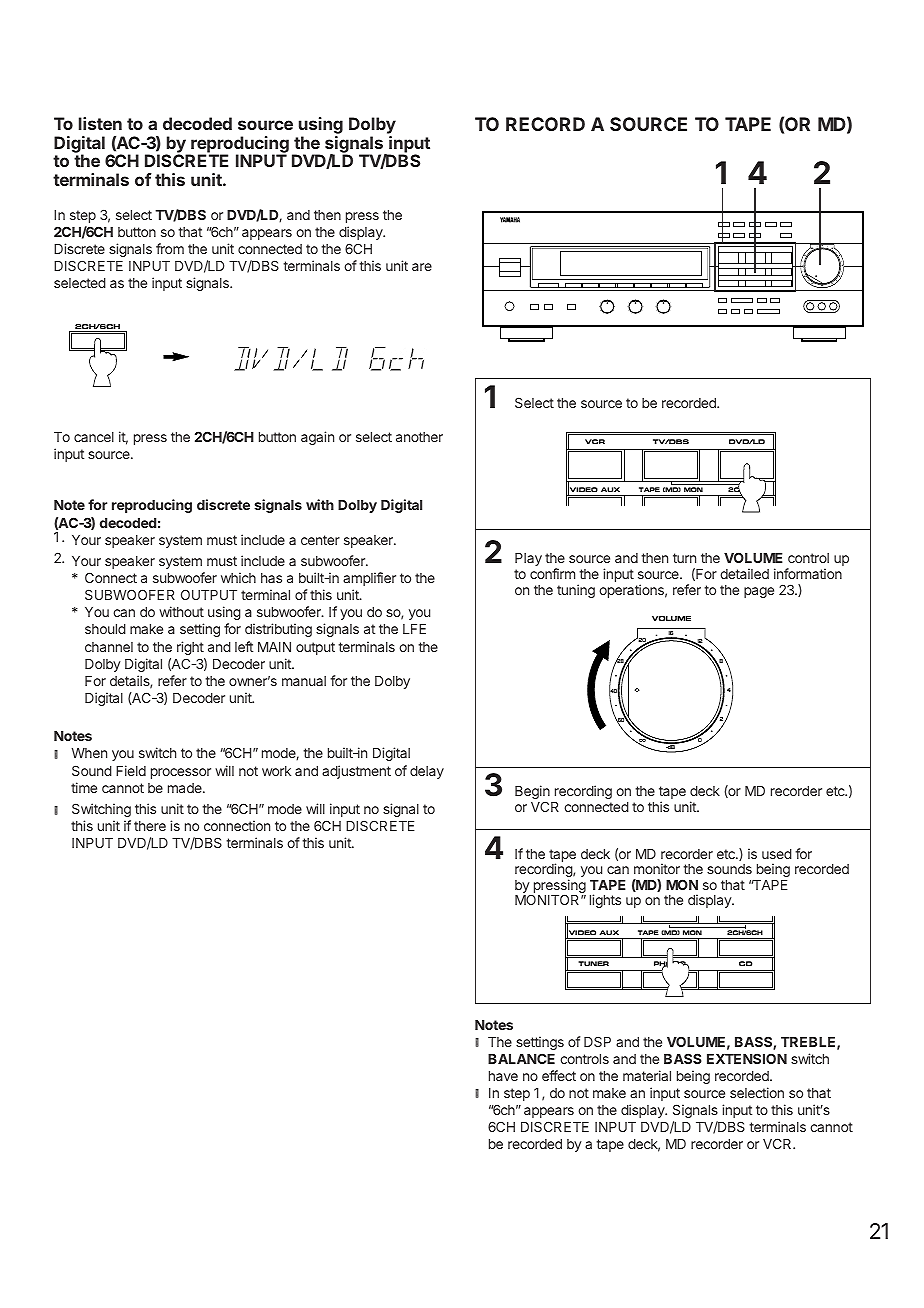 The width and height of the screenshot is (924, 1308). What do you see at coordinates (94, 437) in the screenshot?
I see `cancel` at bounding box center [94, 437].
